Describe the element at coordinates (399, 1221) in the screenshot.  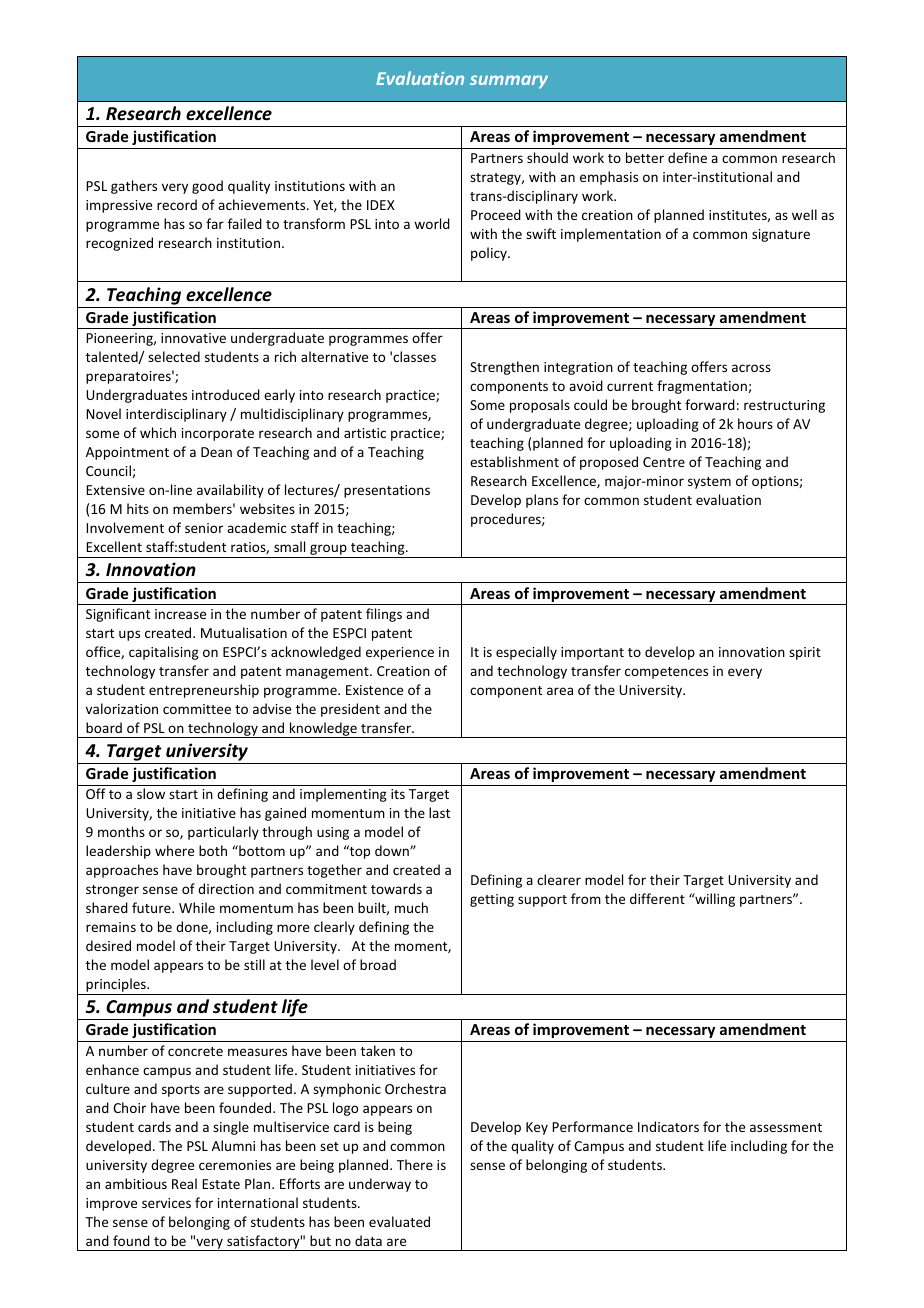
I see `evaluated` at that location.
